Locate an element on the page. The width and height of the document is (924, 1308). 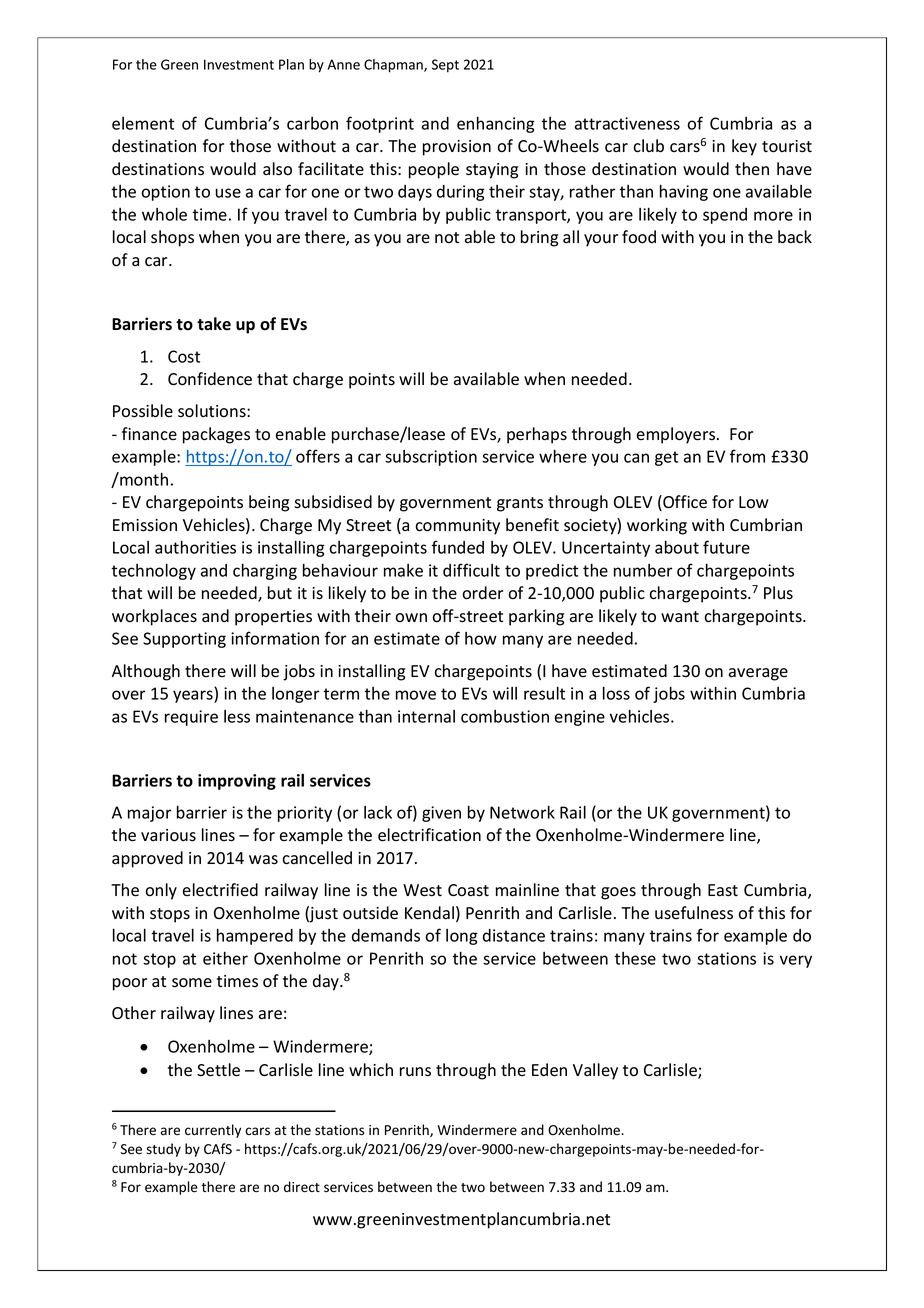
element is located at coordinates (143, 123).
